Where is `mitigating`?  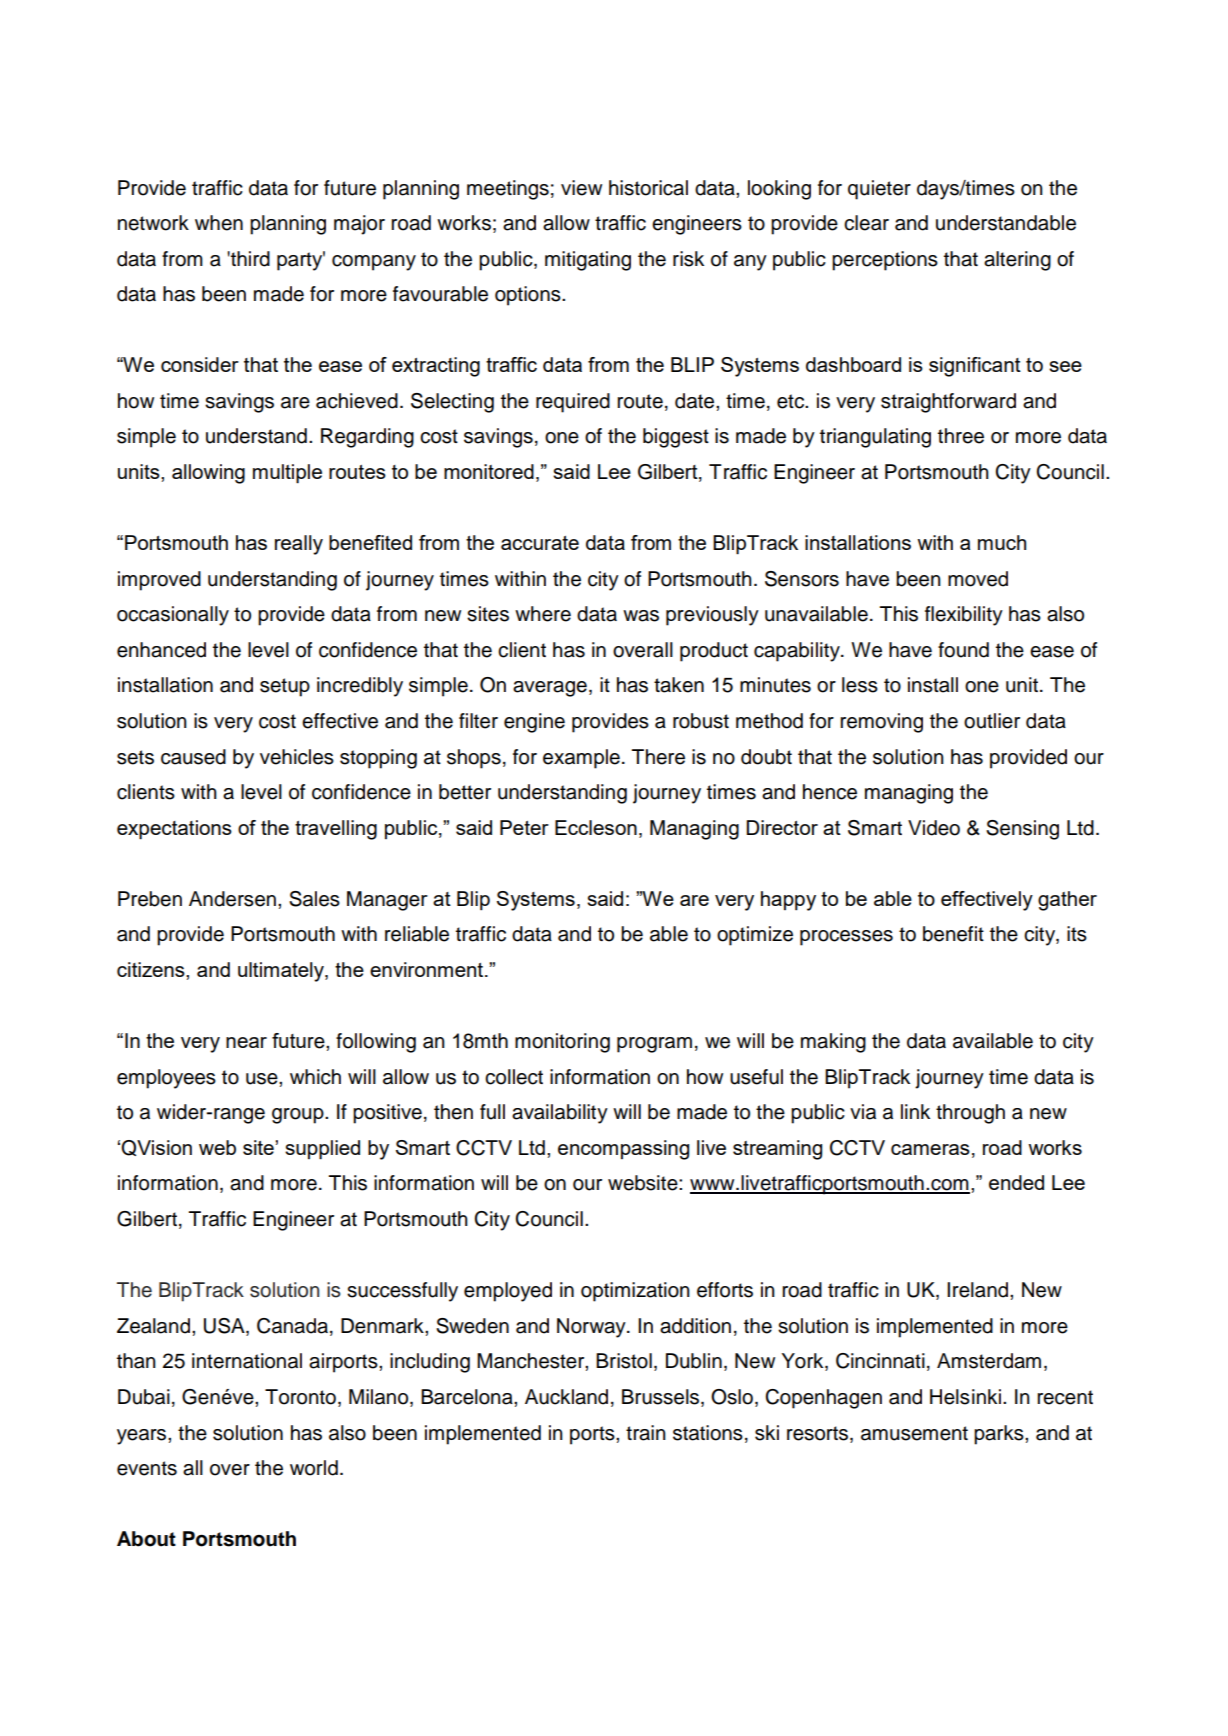
mitigating is located at coordinates (588, 261).
